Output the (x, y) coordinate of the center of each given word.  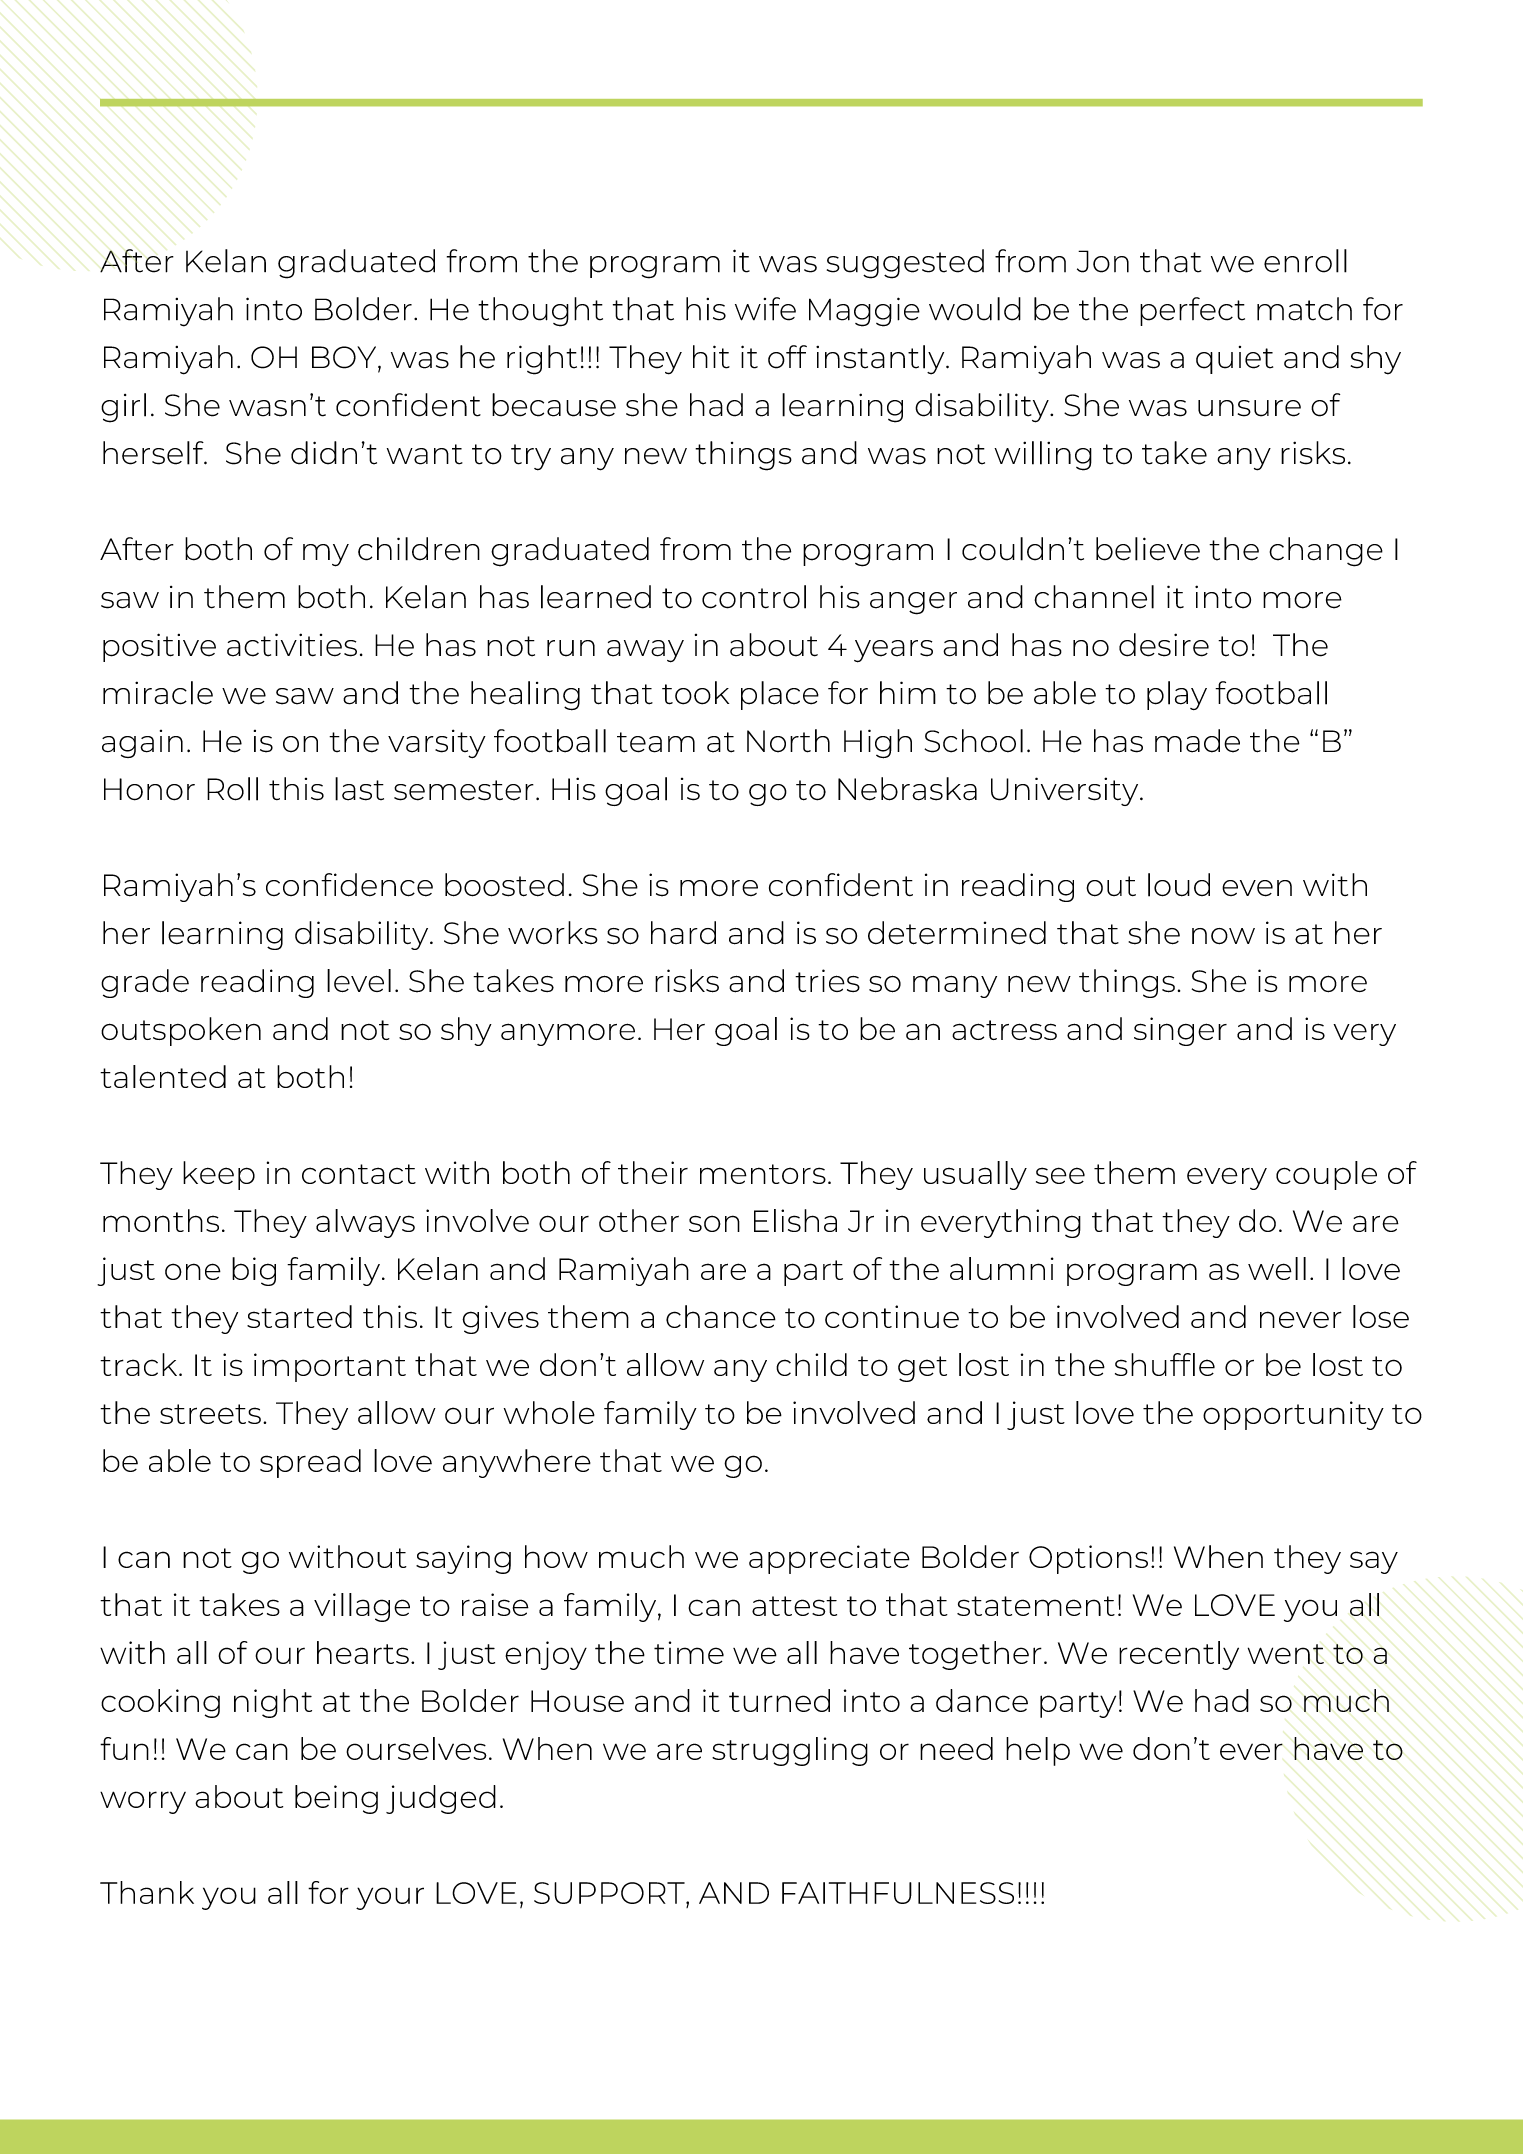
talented (163, 1076)
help (1038, 1751)
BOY (345, 358)
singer (1180, 1031)
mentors (763, 1174)
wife (765, 309)
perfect (1192, 311)
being (336, 1799)
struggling (790, 1751)
